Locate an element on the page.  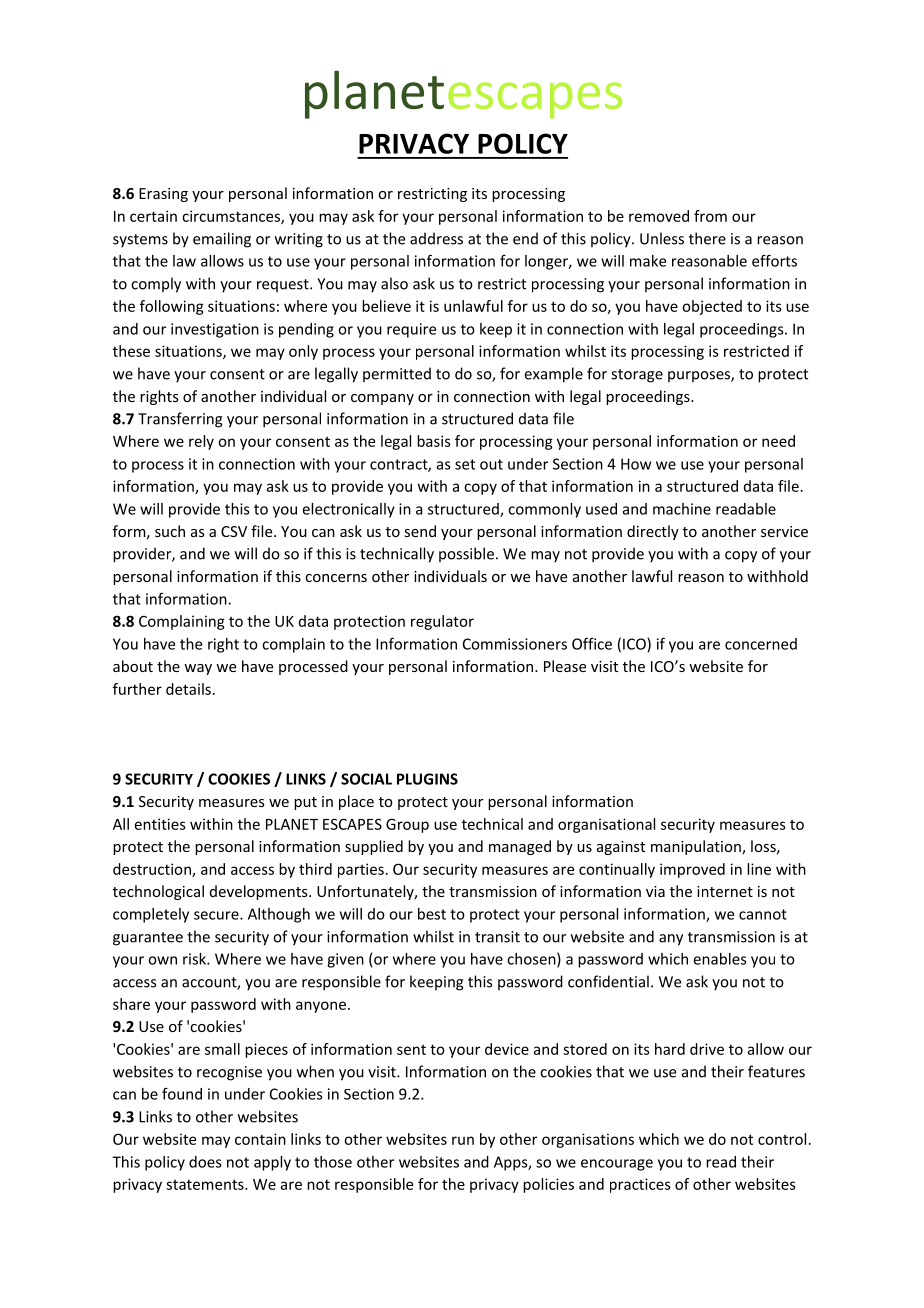
from is located at coordinates (710, 216).
